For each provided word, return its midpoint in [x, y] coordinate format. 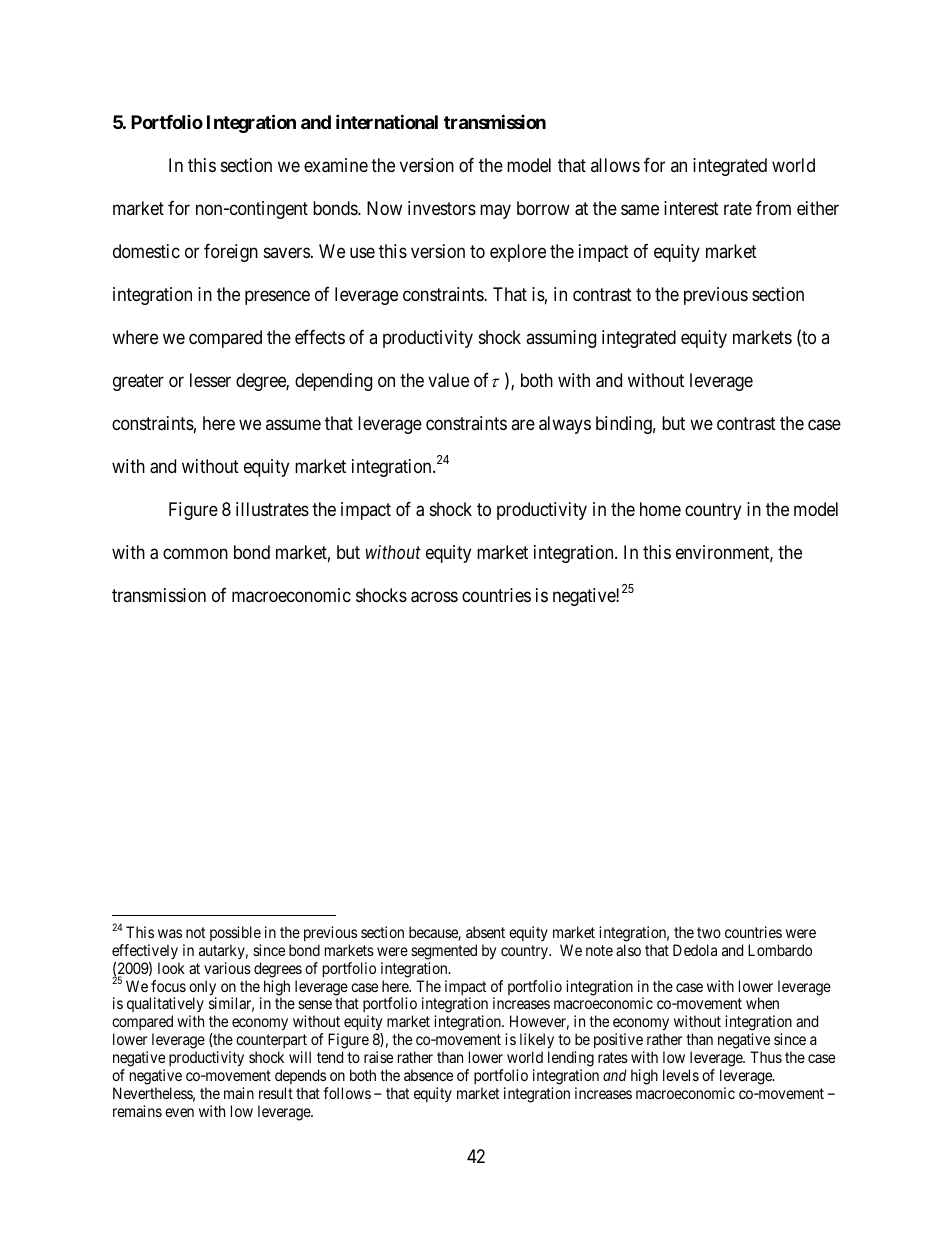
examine [336, 165]
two [709, 932]
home [660, 509]
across [434, 597]
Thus [766, 1057]
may [495, 211]
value [448, 380]
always [565, 425]
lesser [210, 380]
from [773, 207]
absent [485, 932]
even [179, 1112]
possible [235, 933]
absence [428, 1075]
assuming [561, 339]
